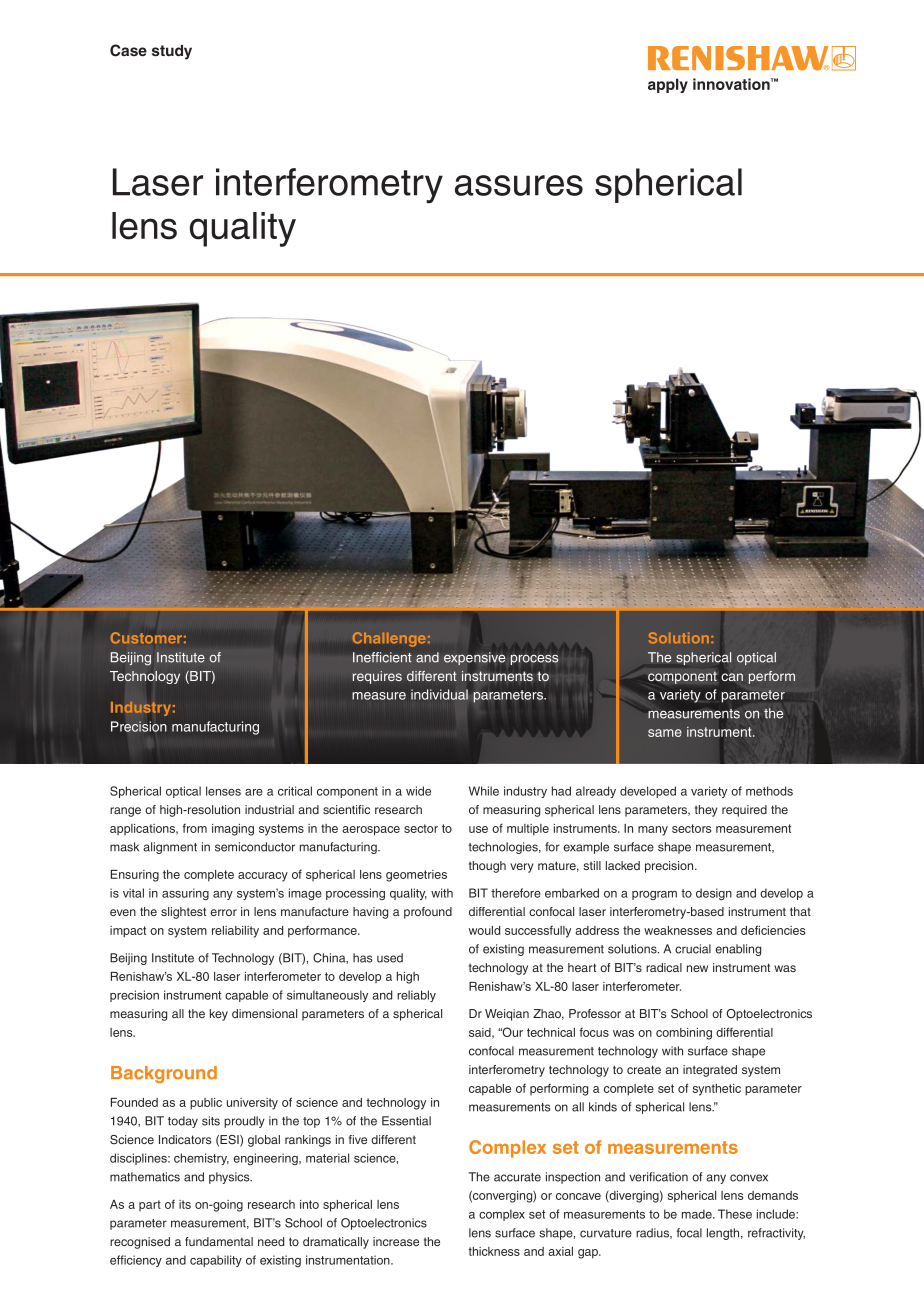 The height and width of the screenshot is (1308, 924). I want to click on thickness, so click(494, 1251).
